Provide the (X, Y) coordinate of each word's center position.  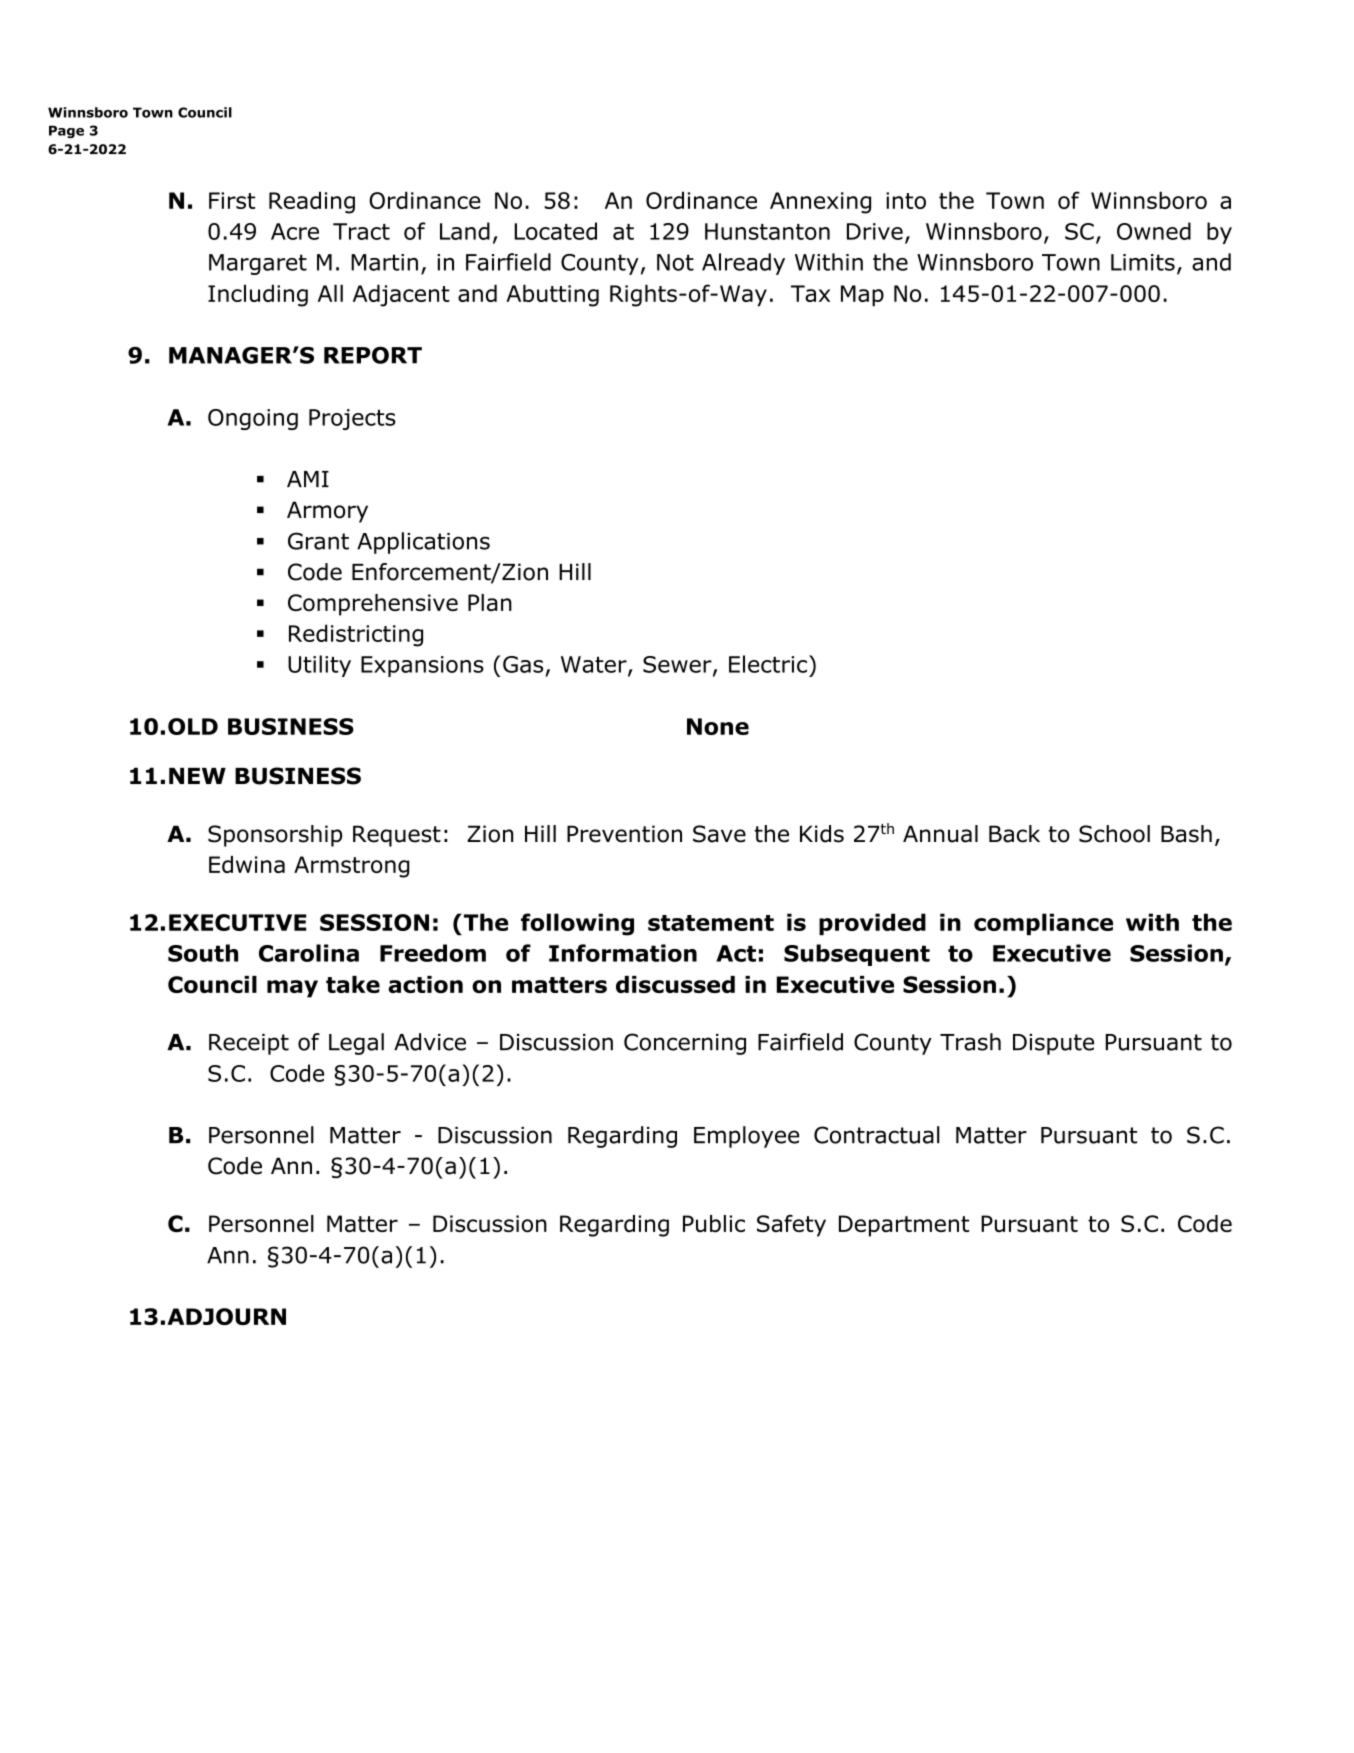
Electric (768, 664)
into (906, 200)
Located (555, 231)
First (232, 200)
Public (714, 1224)
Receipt (249, 1044)
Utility (319, 666)
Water (595, 665)
